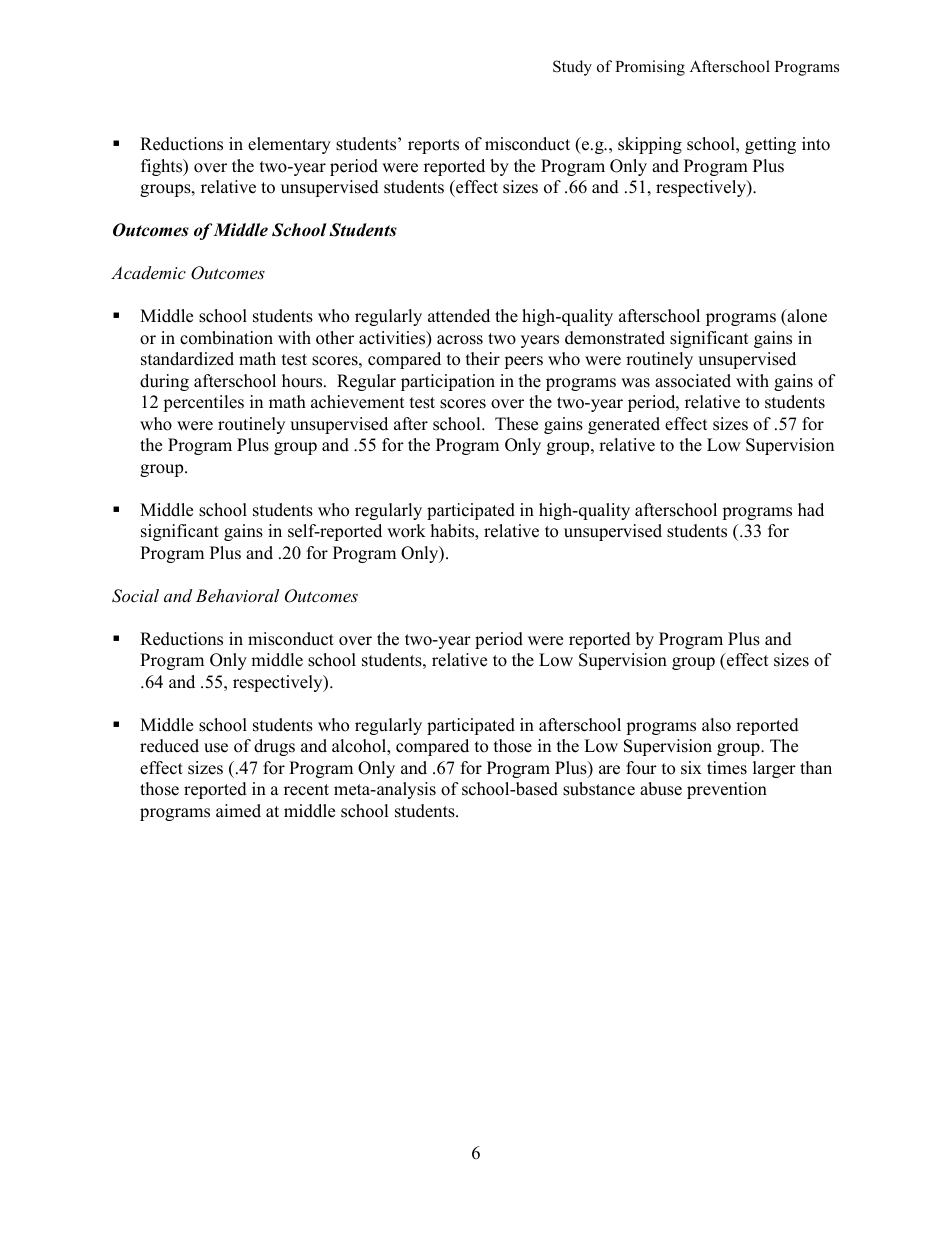  Describe the element at coordinates (572, 68) in the screenshot. I see `Study` at that location.
